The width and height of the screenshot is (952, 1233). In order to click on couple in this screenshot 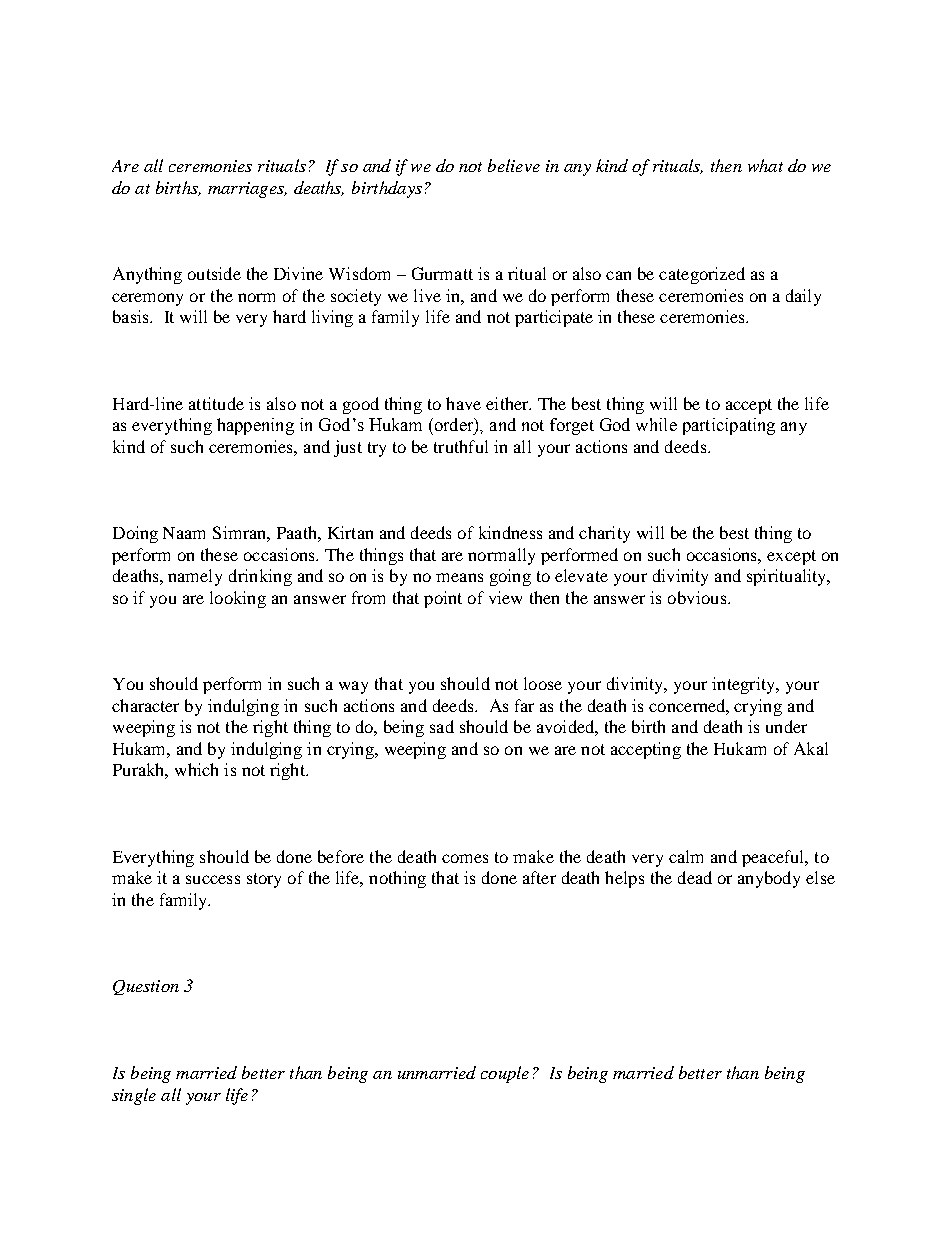, I will do `click(505, 1074)`.
